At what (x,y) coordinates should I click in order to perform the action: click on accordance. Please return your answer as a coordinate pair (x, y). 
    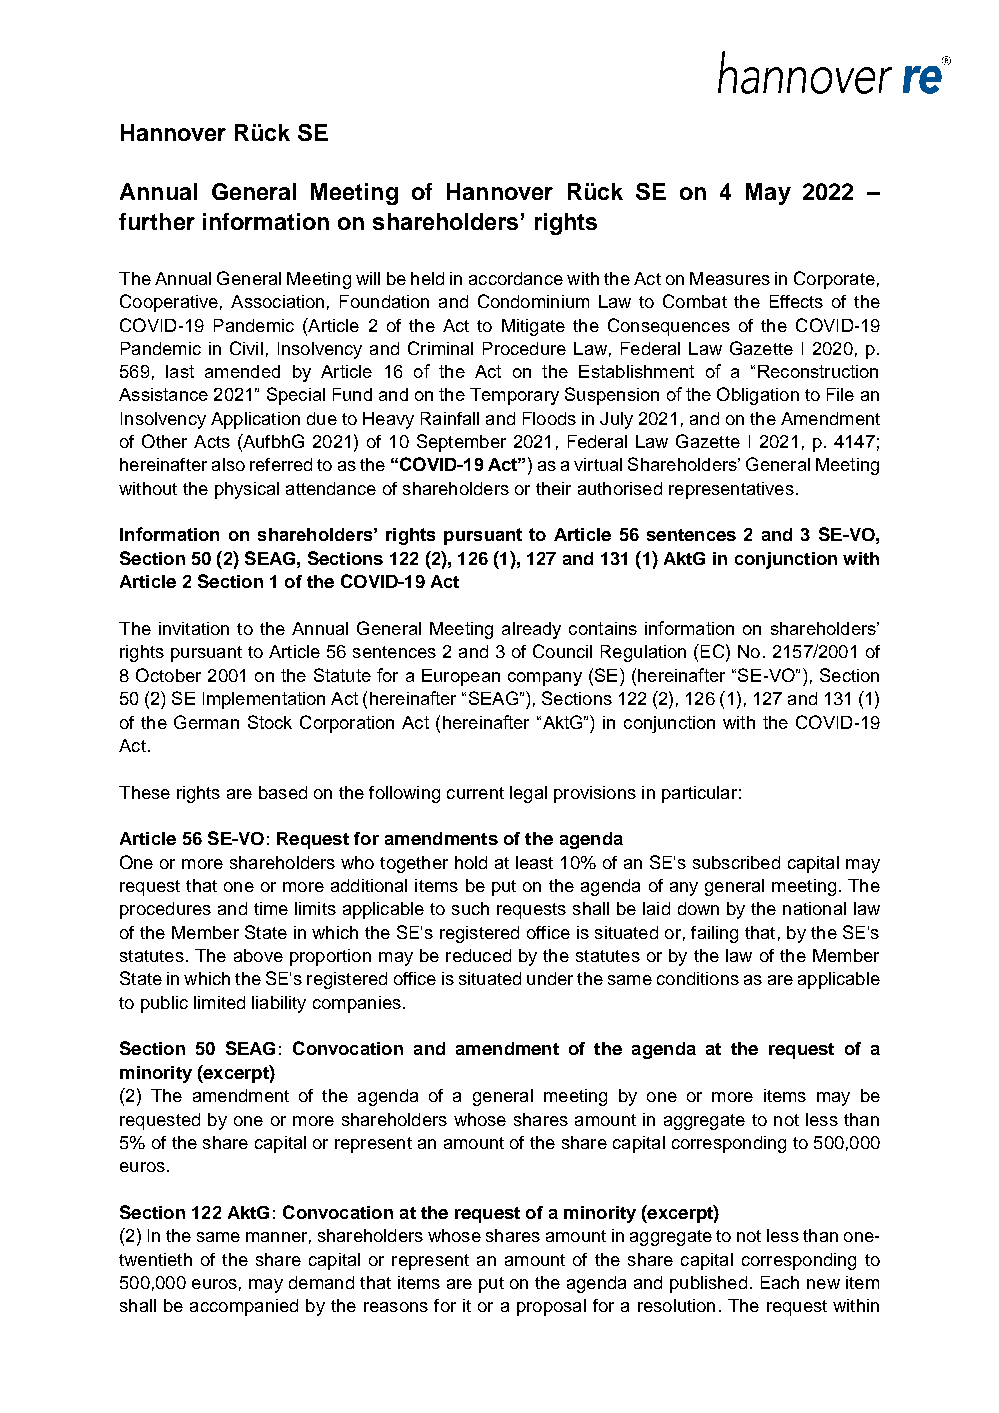
    Looking at the image, I should click on (516, 278).
